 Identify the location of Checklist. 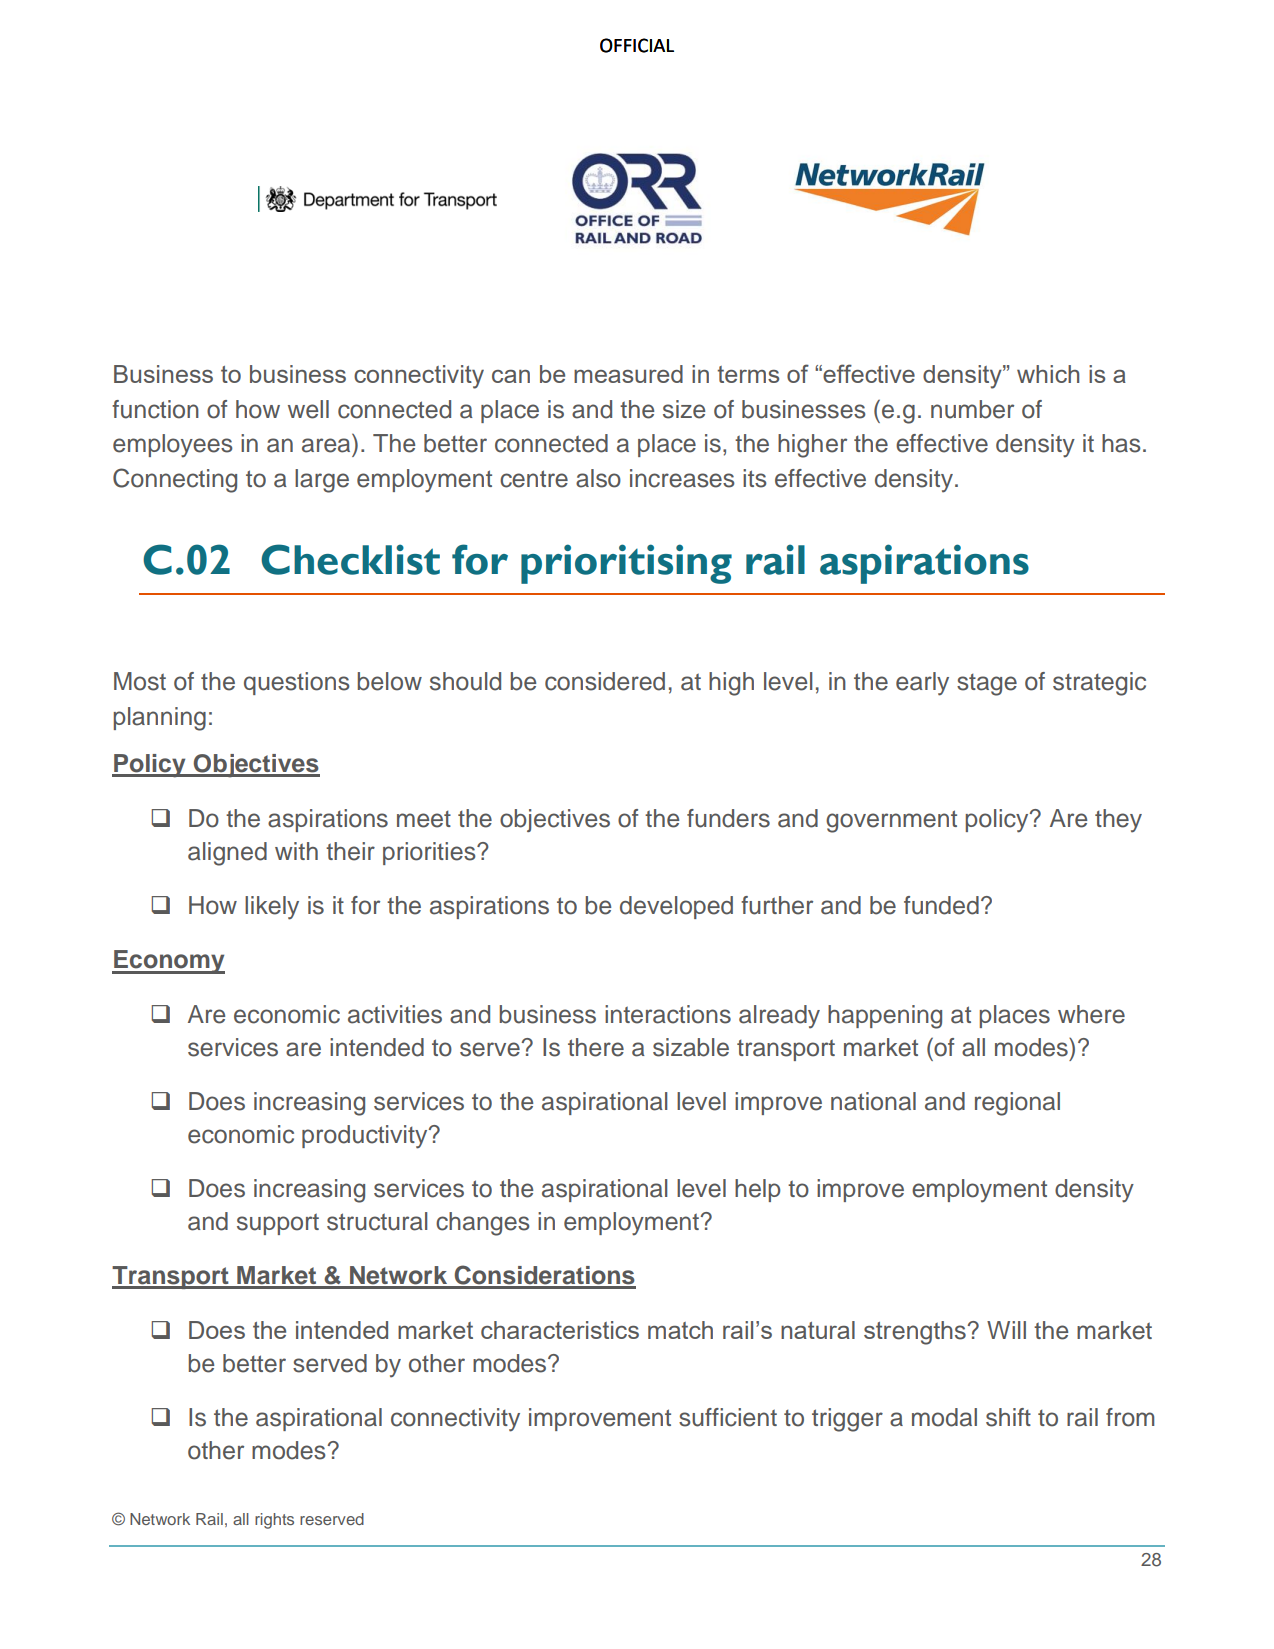
(350, 559).
